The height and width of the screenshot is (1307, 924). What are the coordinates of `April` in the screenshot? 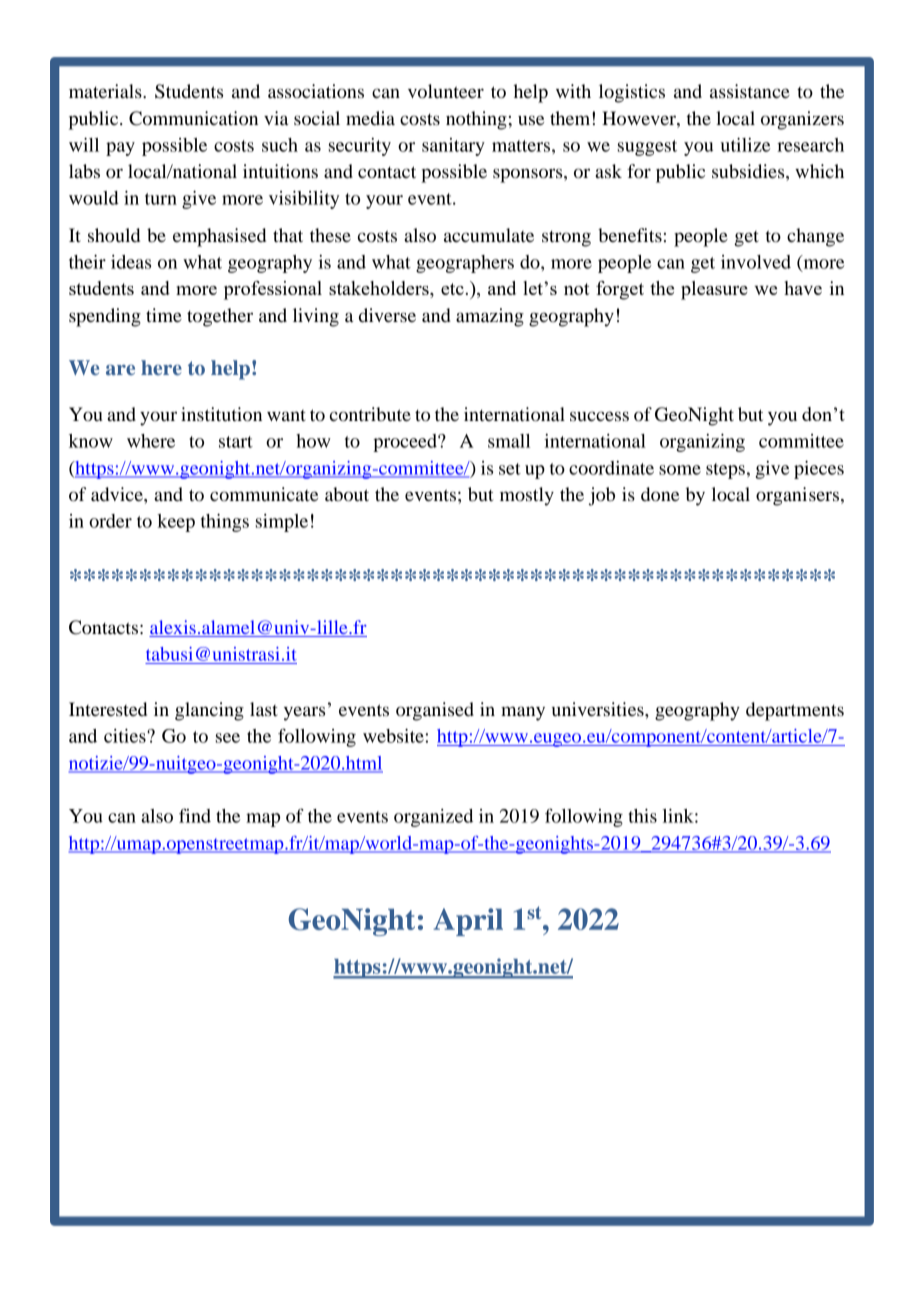 It's located at (468, 922).
